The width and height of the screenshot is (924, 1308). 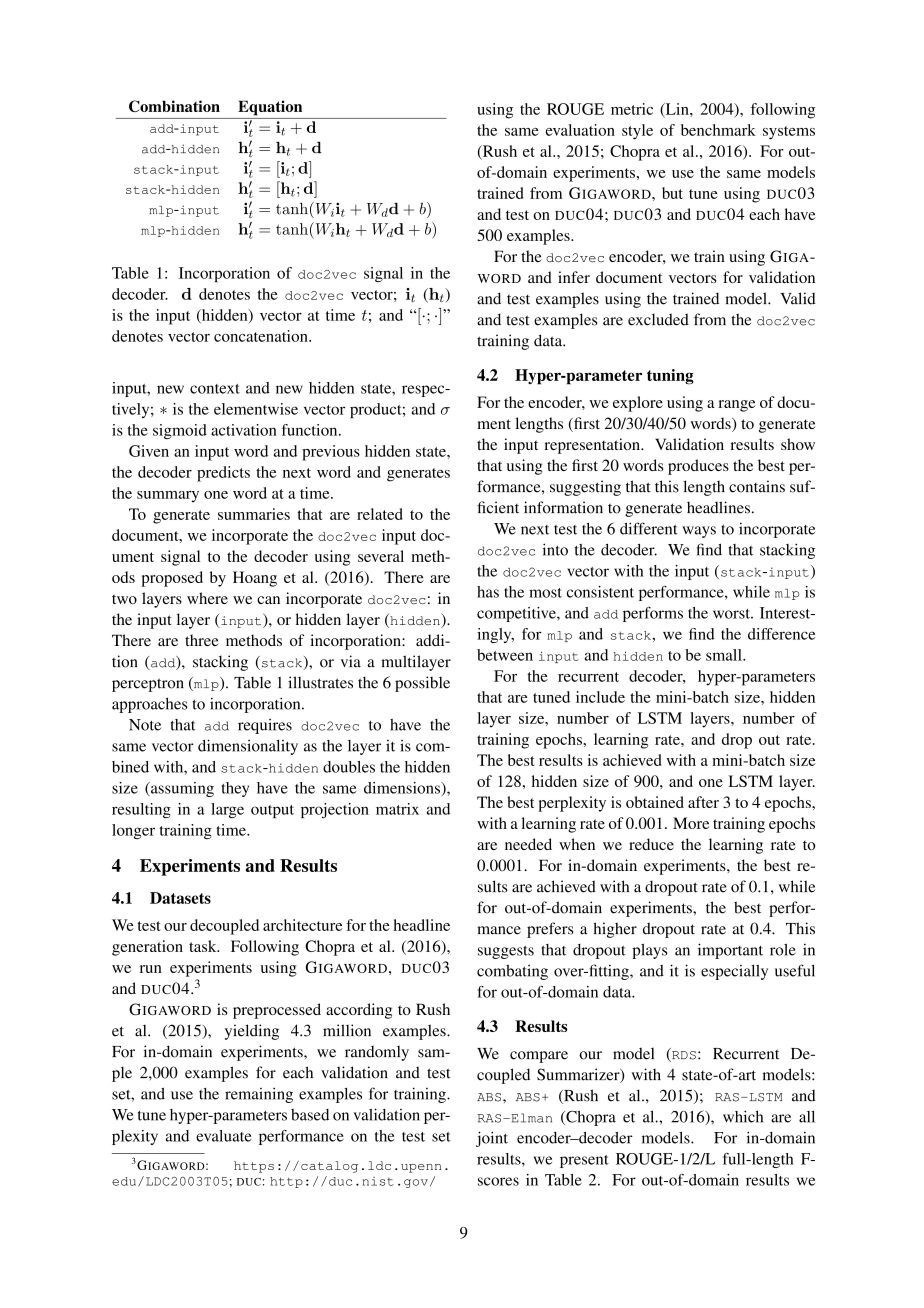 What do you see at coordinates (492, 1139) in the screenshot?
I see `joint` at bounding box center [492, 1139].
